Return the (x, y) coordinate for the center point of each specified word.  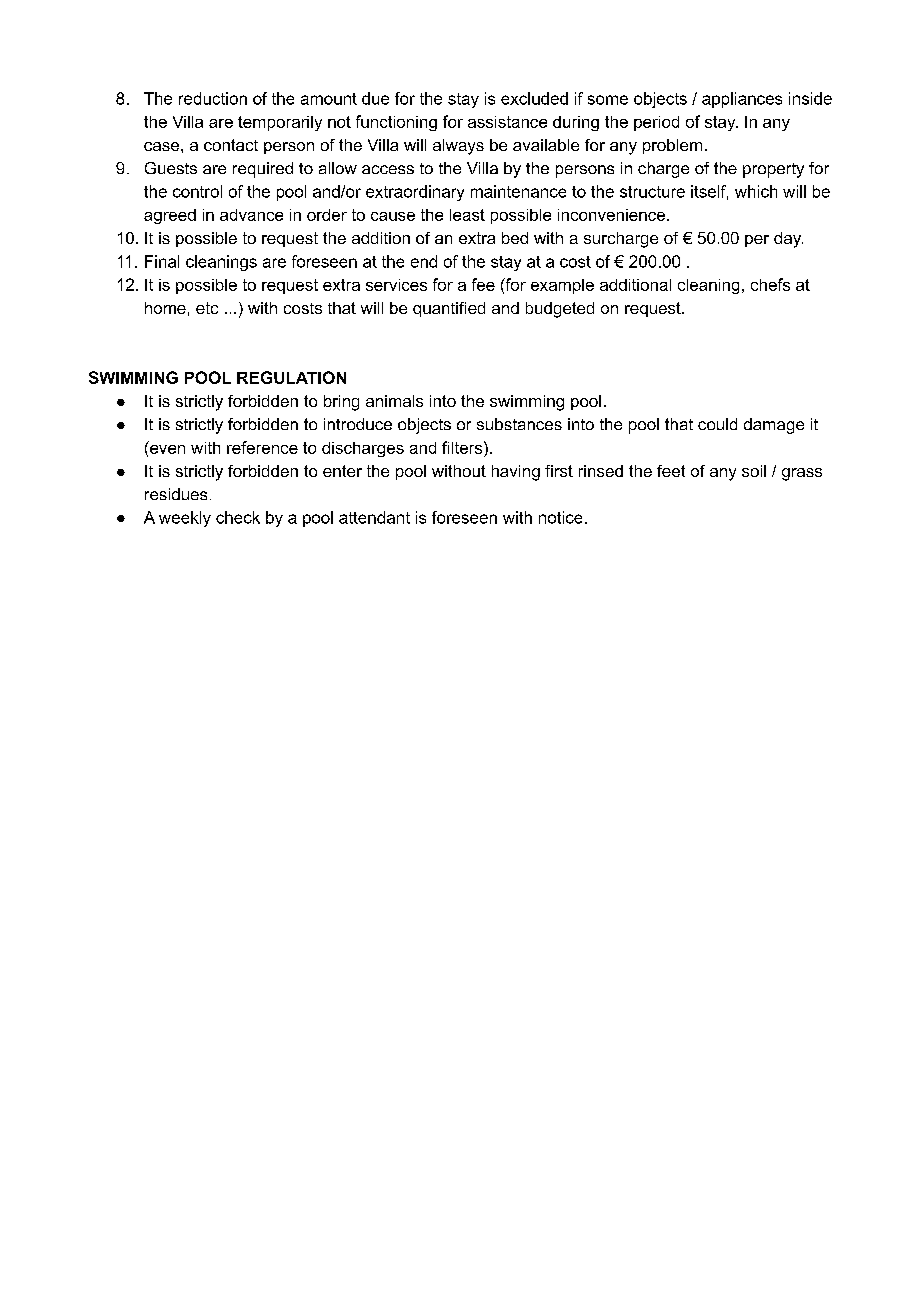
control (197, 191)
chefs (770, 284)
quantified (449, 309)
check (238, 517)
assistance (507, 122)
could (717, 424)
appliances (742, 100)
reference (262, 447)
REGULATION (291, 377)
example (562, 286)
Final (162, 261)
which (756, 191)
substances (519, 424)
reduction (213, 98)
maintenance (518, 191)
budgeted (560, 310)
